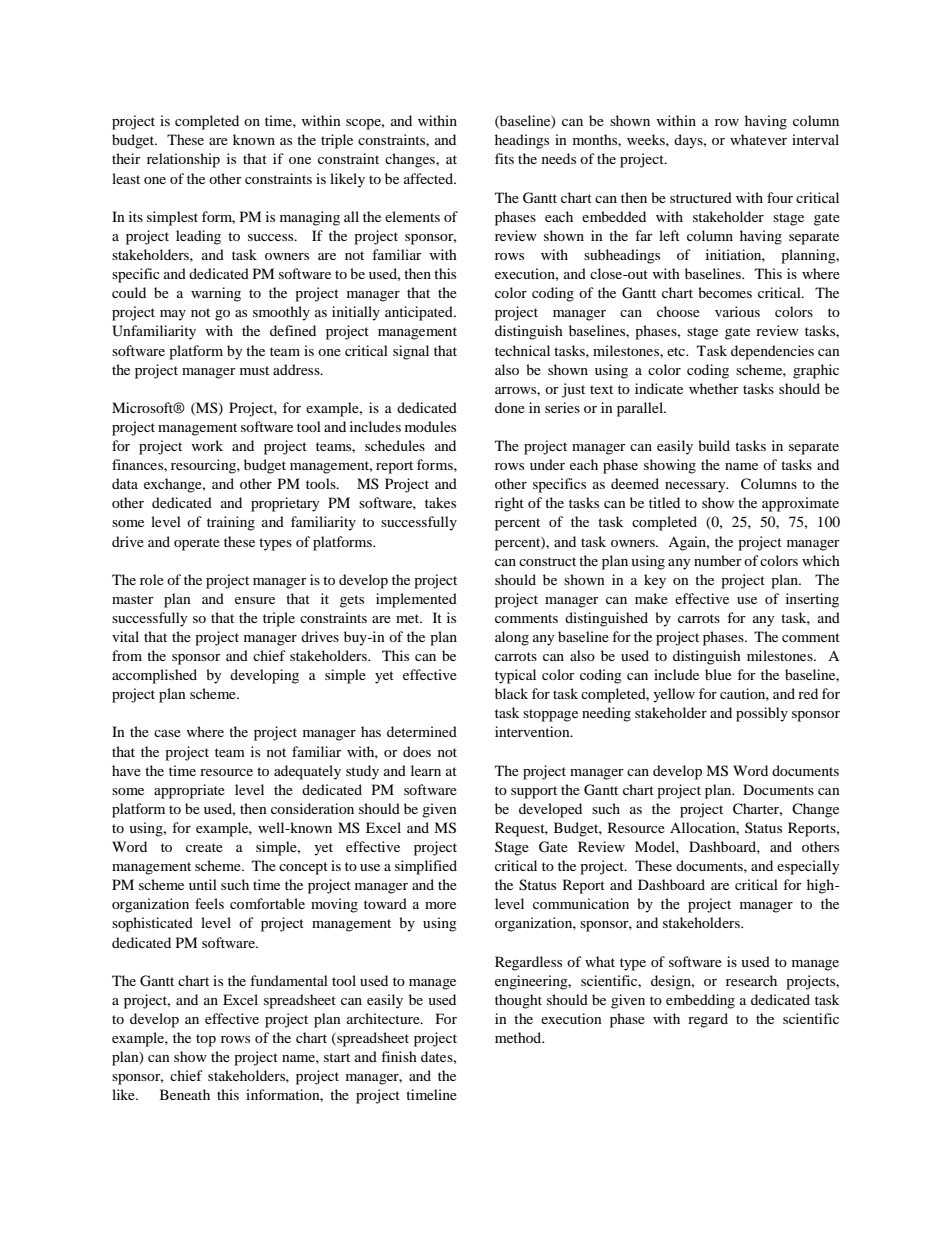 This document has height=1233, width=952. What do you see at coordinates (701, 197) in the document?
I see `structured` at bounding box center [701, 197].
